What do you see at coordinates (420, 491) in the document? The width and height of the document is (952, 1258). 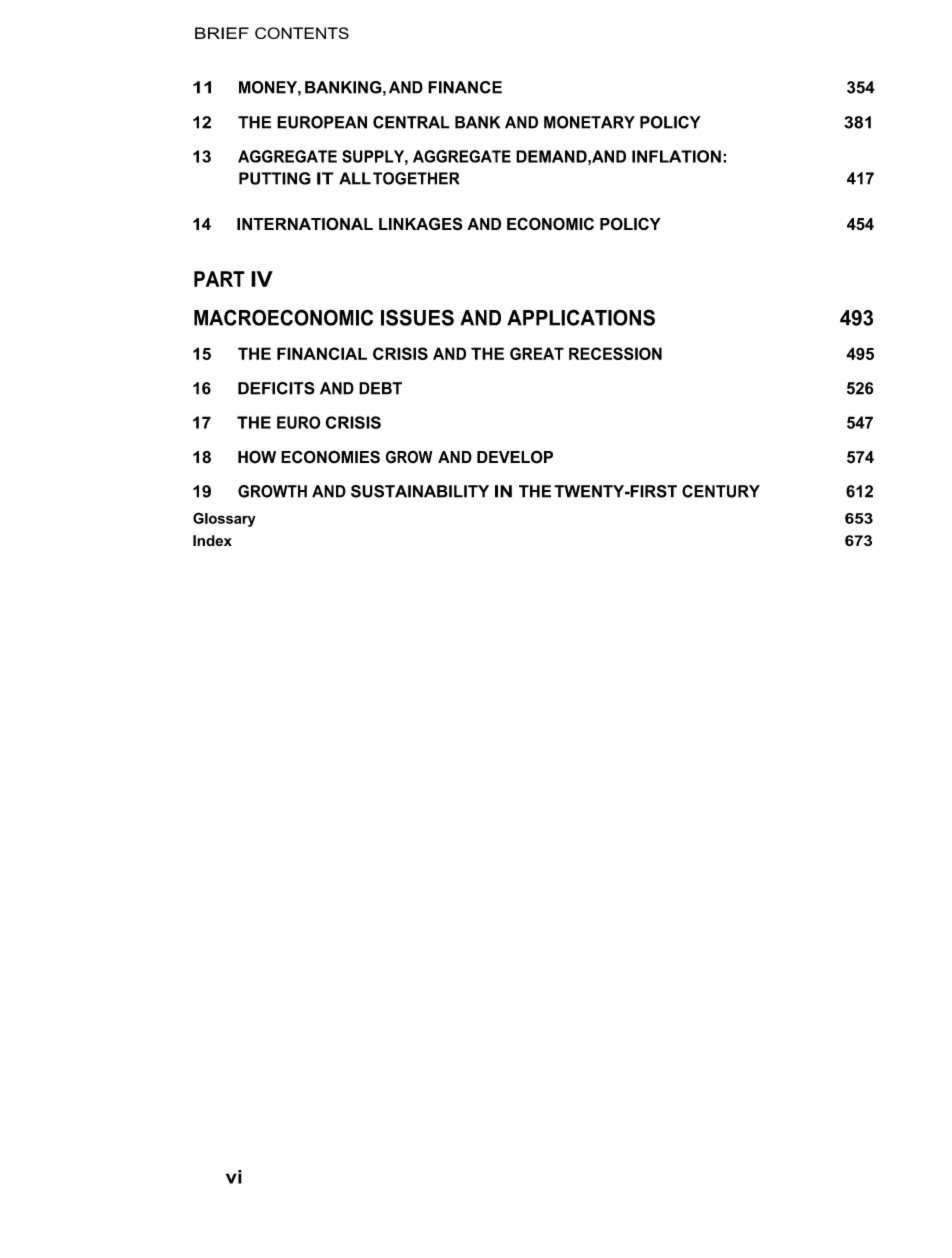 I see `SUSTAINABILITY` at bounding box center [420, 491].
